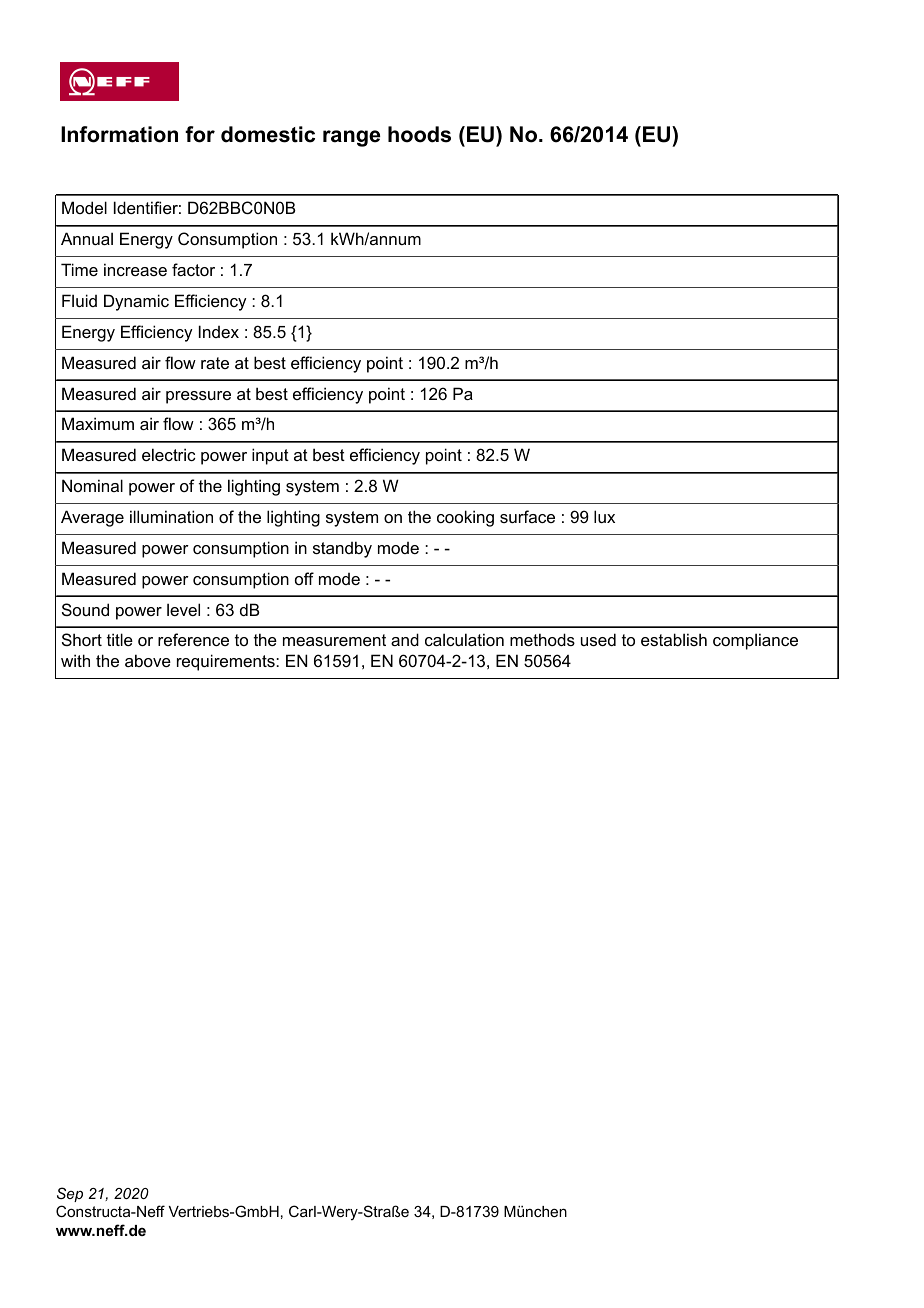  What do you see at coordinates (419, 134) in the screenshot?
I see `hoods` at bounding box center [419, 134].
